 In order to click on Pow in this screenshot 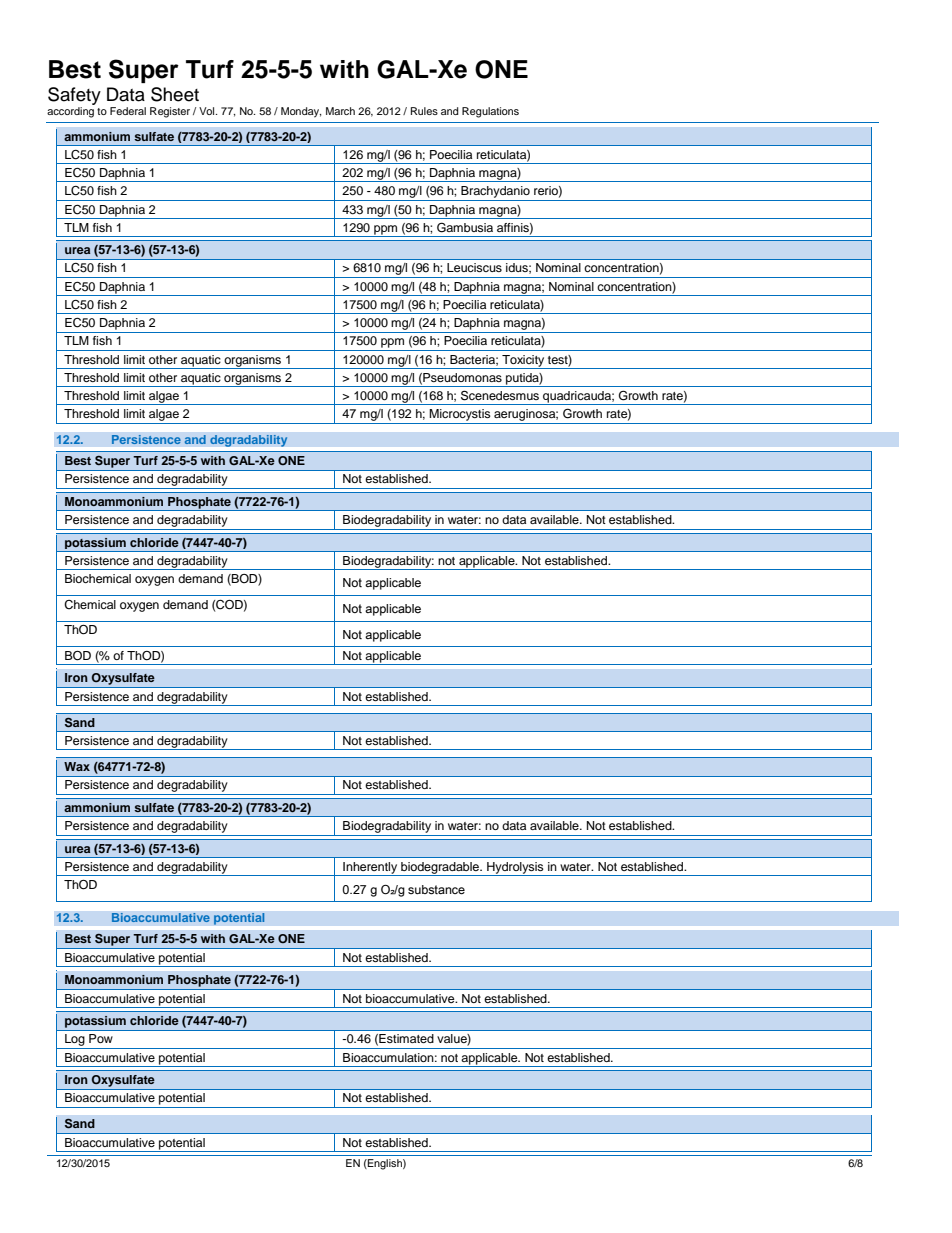, I will do `click(101, 1038)`.
